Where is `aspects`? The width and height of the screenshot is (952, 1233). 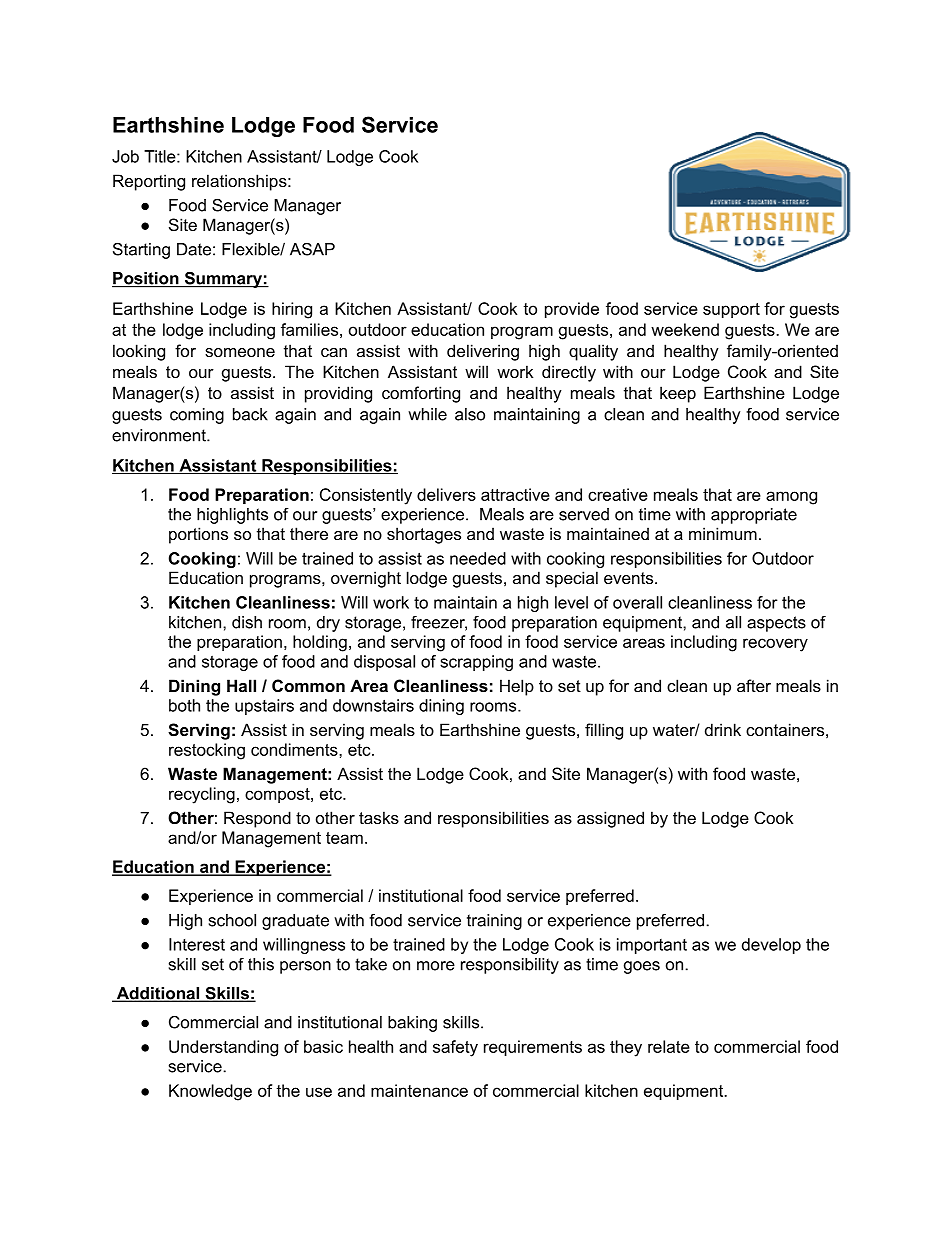
aspects is located at coordinates (776, 624).
